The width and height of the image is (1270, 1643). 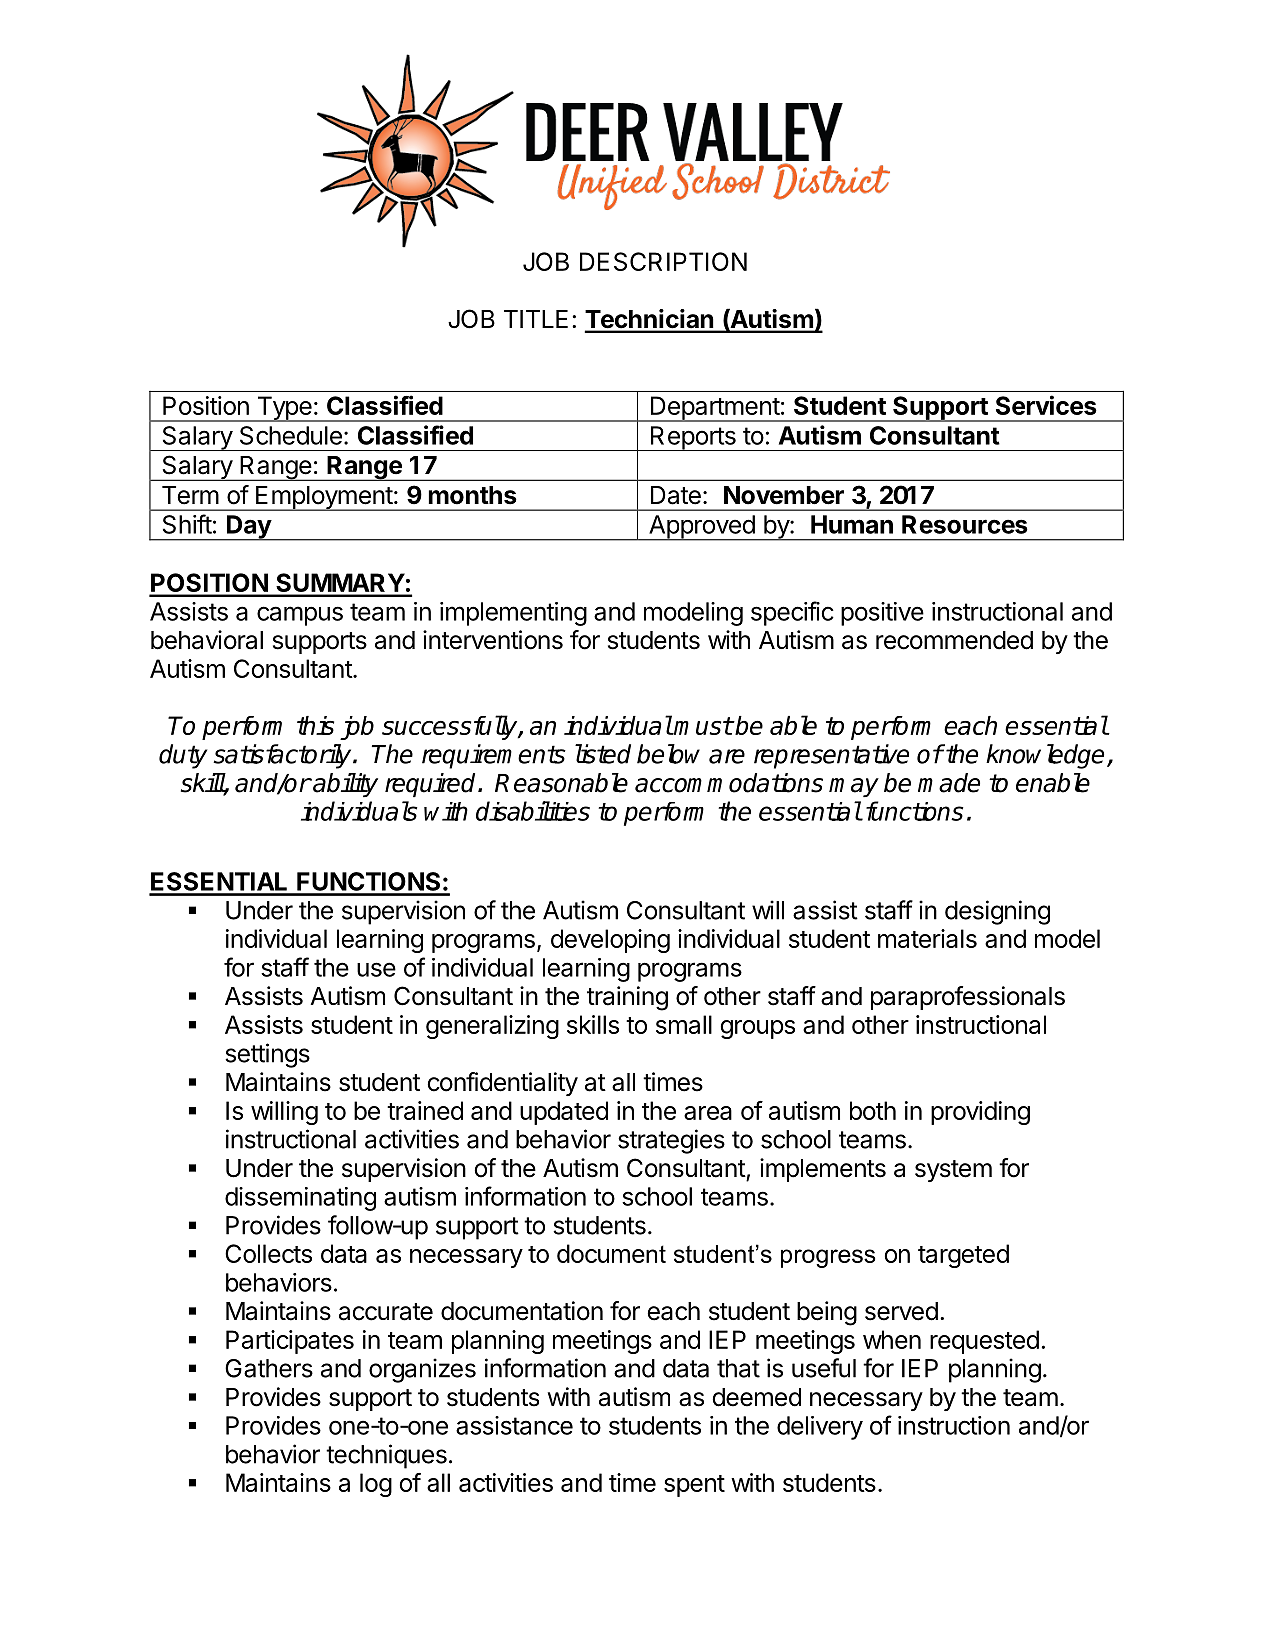 I want to click on Services, so click(x=1046, y=405).
